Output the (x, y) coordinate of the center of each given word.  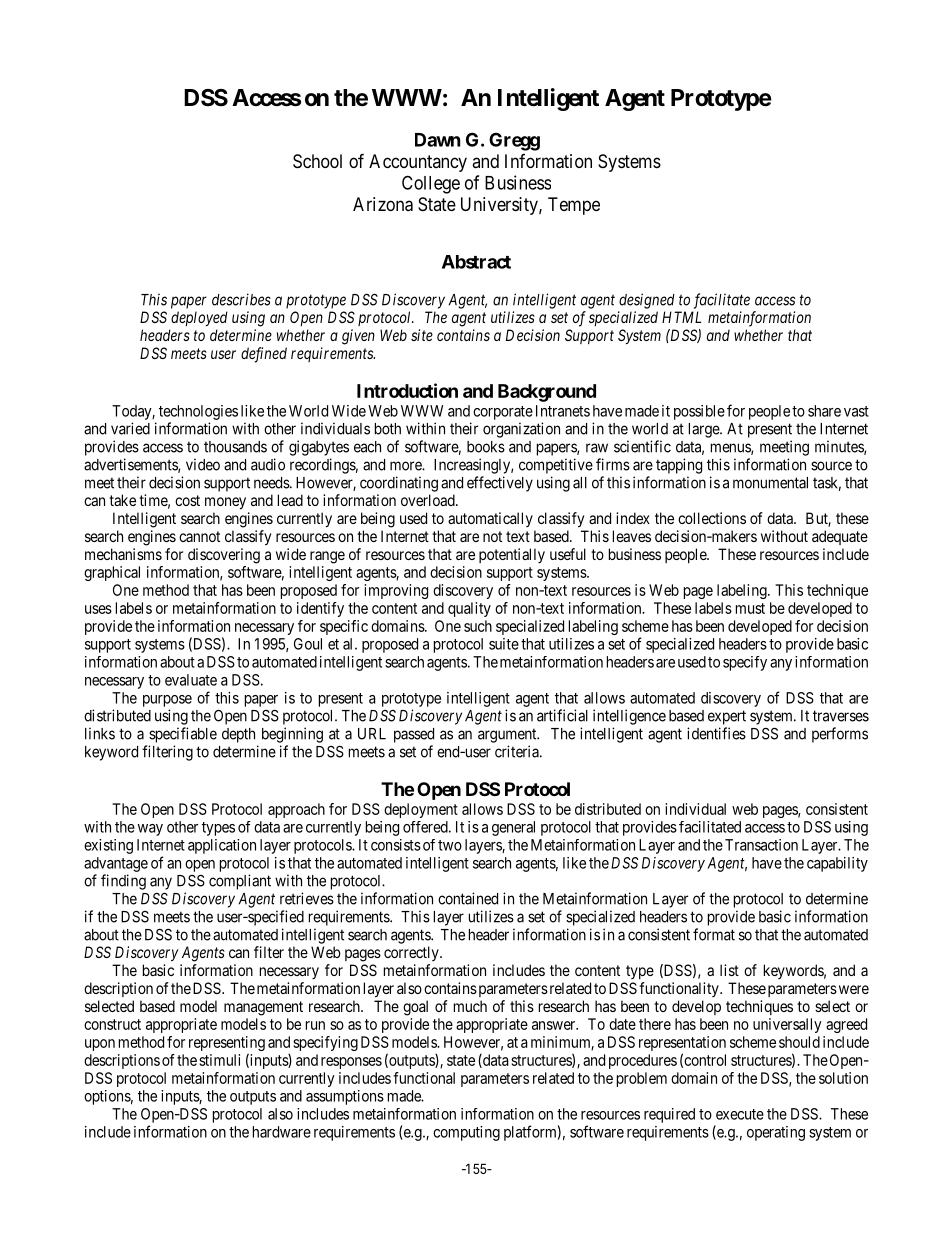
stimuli (219, 1060)
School (317, 161)
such (478, 626)
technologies (198, 412)
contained (468, 898)
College (431, 184)
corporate (503, 413)
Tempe (574, 206)
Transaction (761, 845)
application (222, 846)
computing (466, 1133)
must (750, 608)
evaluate (191, 680)
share (824, 411)
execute (740, 1114)
